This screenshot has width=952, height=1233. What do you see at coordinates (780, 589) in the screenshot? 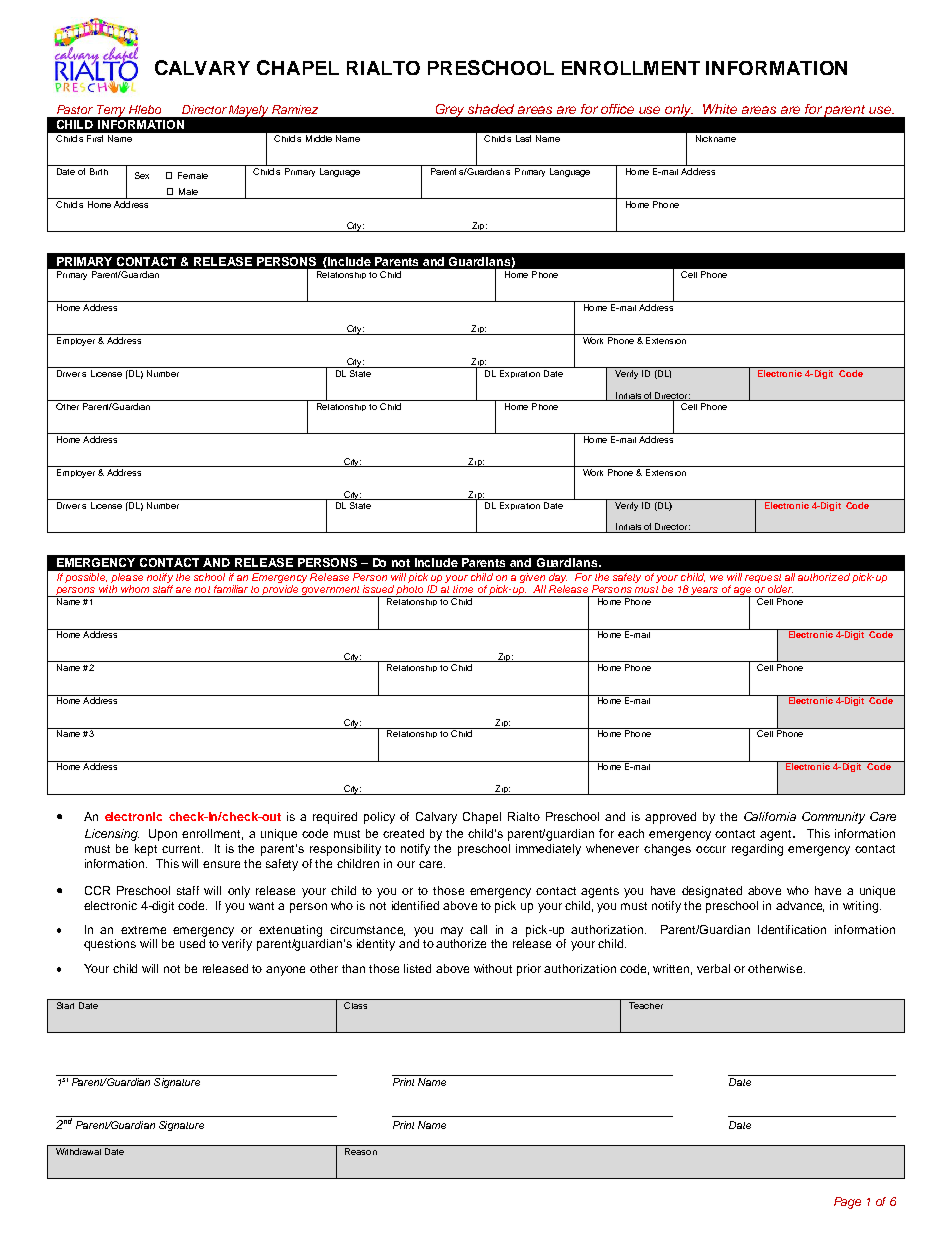
I see `older` at bounding box center [780, 589].
